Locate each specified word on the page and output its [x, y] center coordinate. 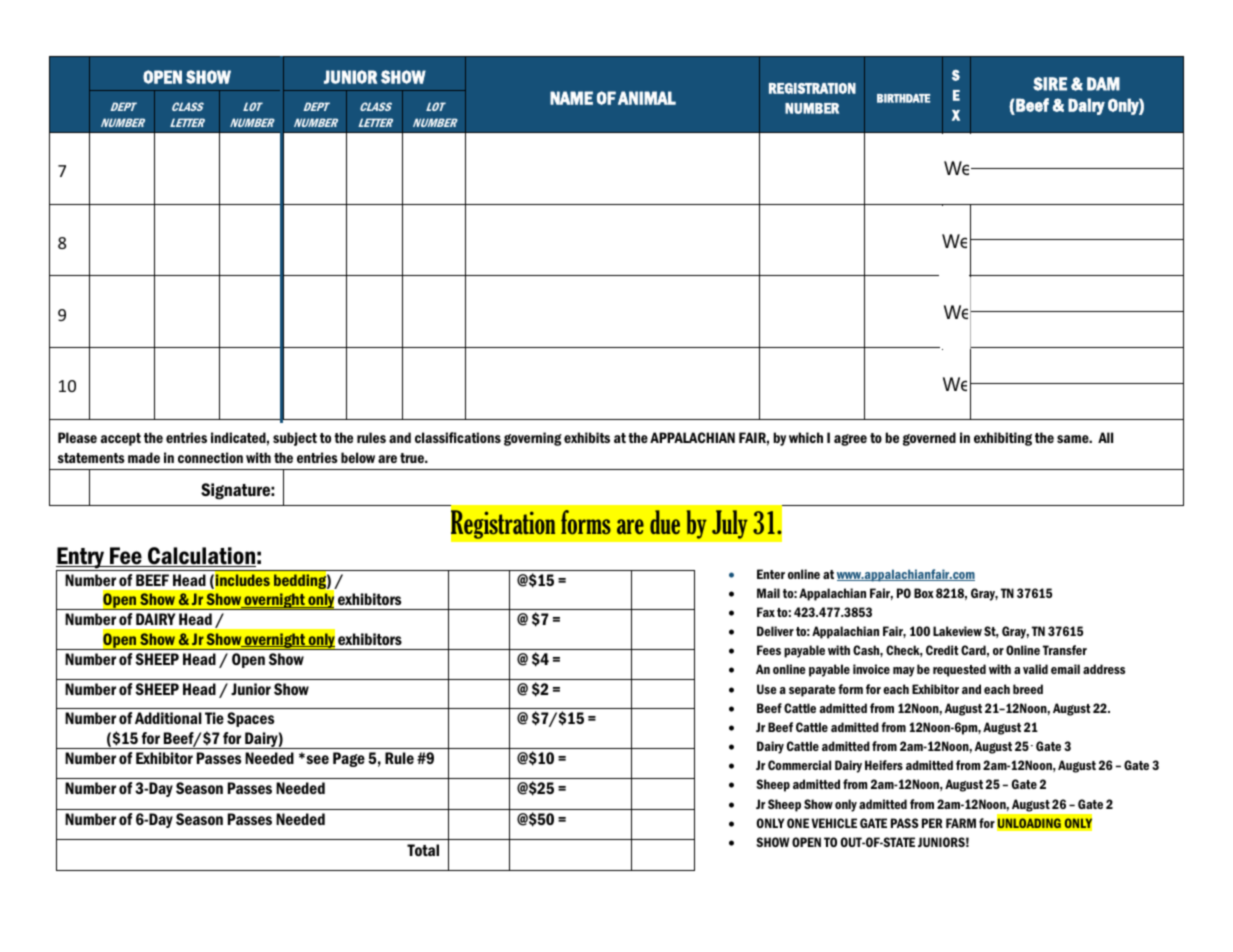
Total [423, 850]
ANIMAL [647, 98]
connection [210, 457]
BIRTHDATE [903, 98]
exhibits [587, 437]
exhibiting [1003, 439]
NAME [571, 98]
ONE [798, 823]
